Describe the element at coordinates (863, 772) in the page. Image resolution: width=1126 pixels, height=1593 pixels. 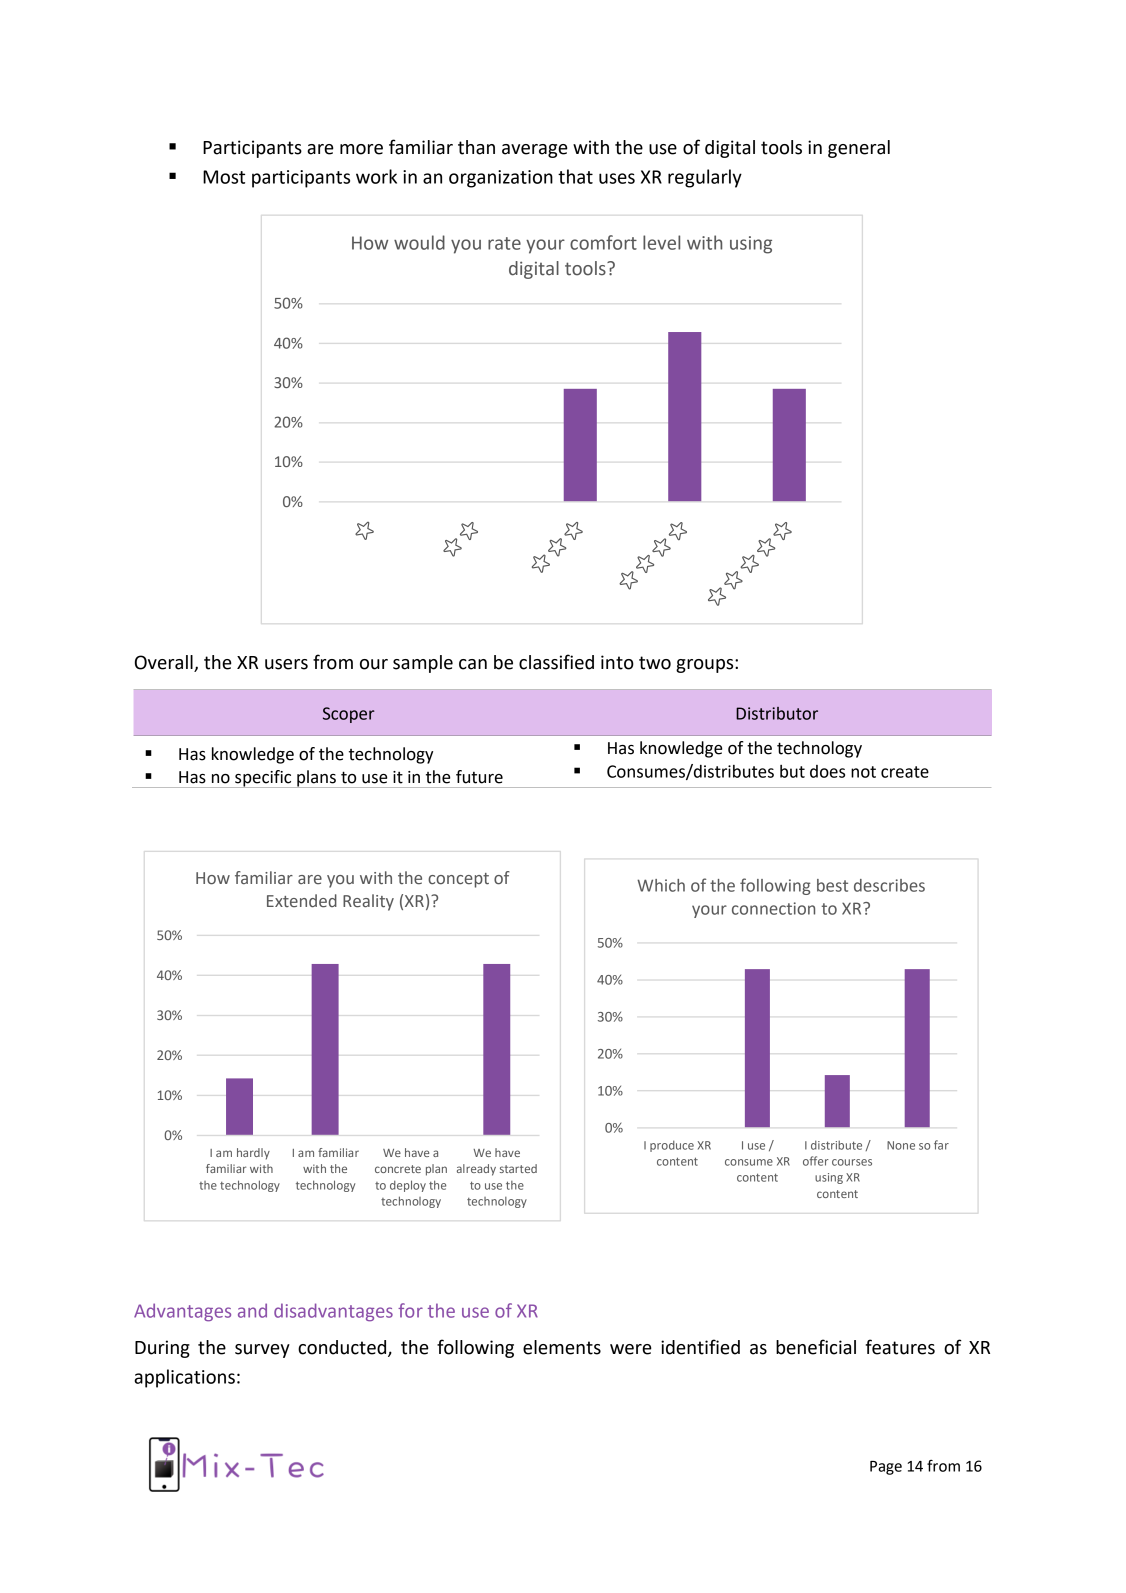
I see `not` at that location.
